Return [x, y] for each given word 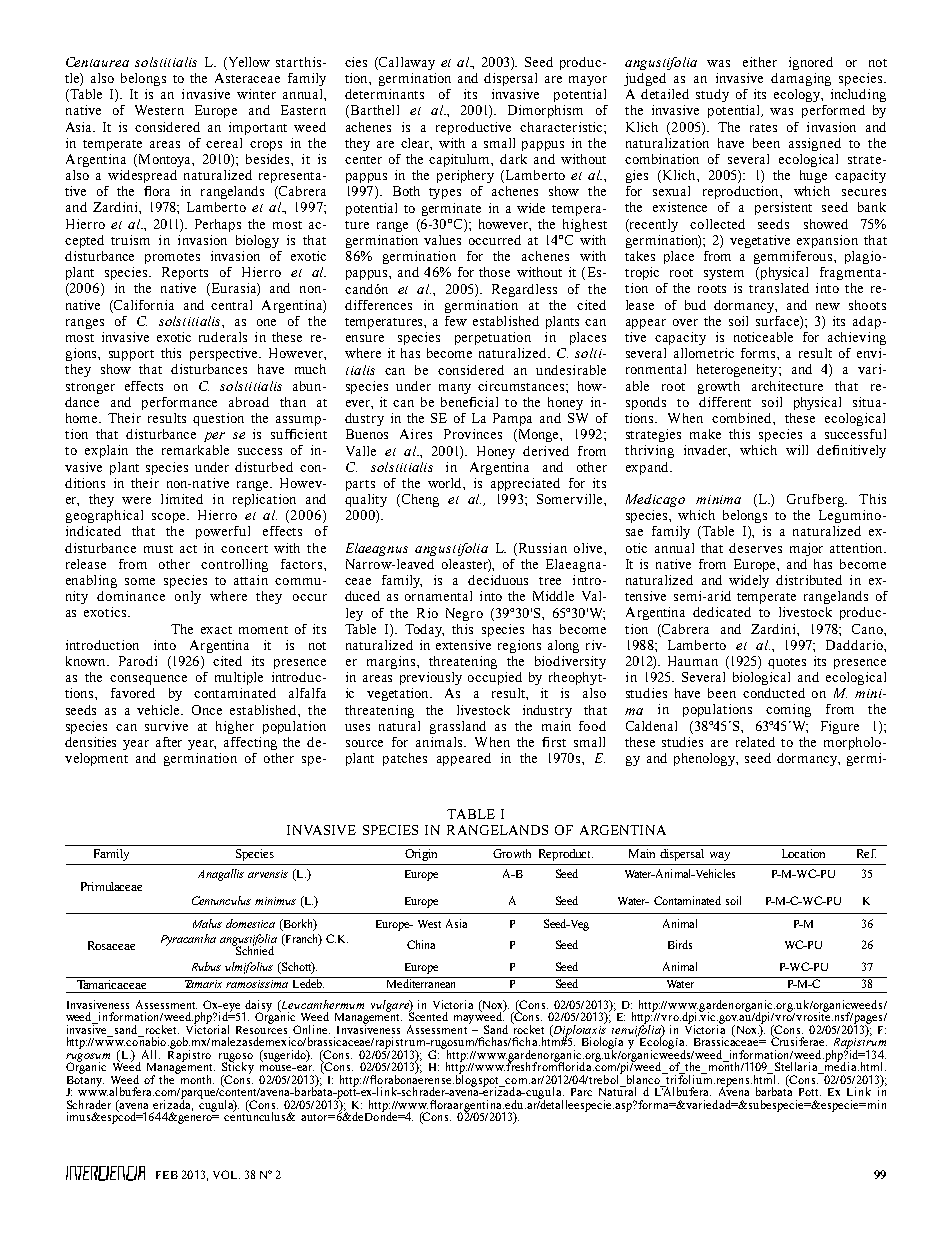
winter [256, 94]
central [231, 305]
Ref [866, 853]
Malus [207, 923]
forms [759, 353]
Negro [464, 614]
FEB [167, 1175]
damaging [801, 79]
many [455, 389]
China [421, 944]
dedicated [722, 612]
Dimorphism [545, 111]
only [188, 597]
